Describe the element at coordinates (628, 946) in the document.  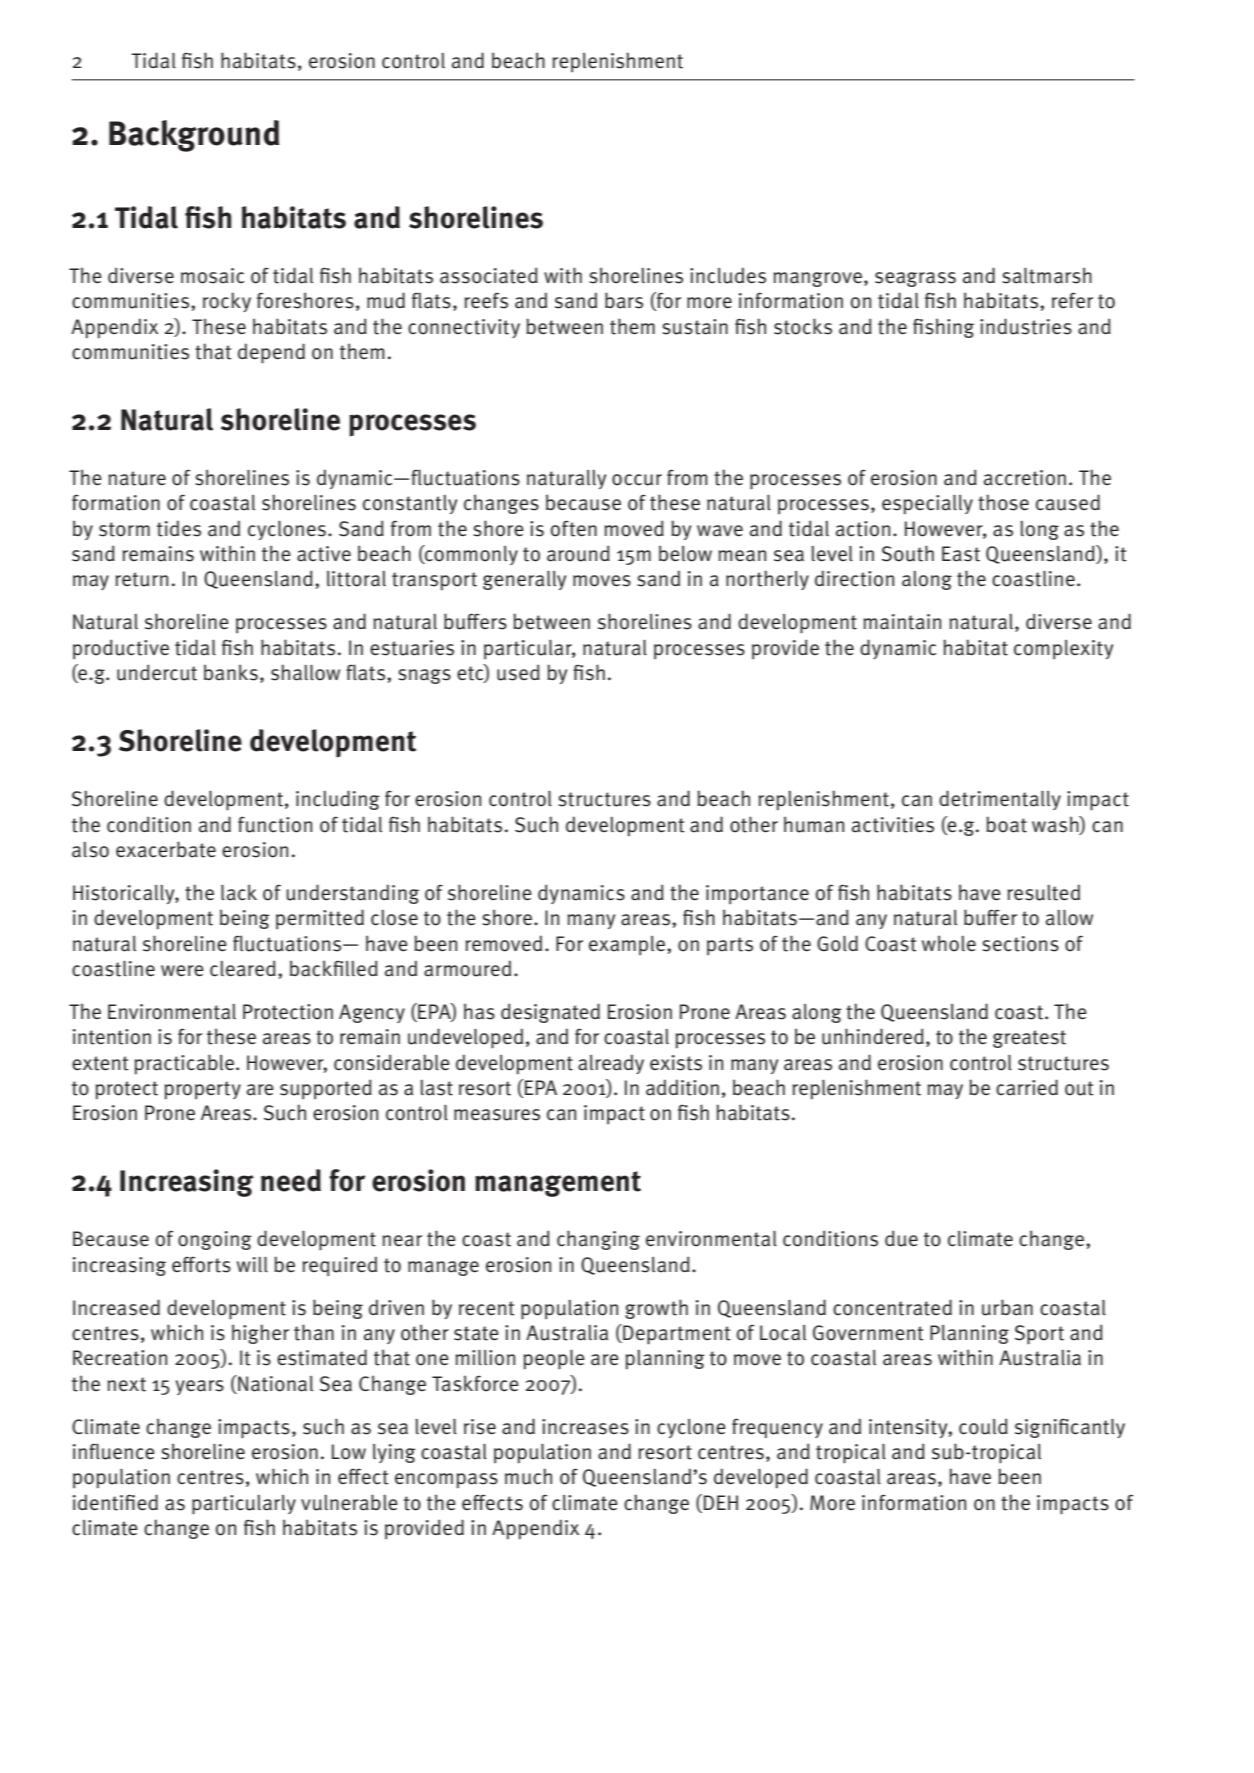
I see `example` at that location.
